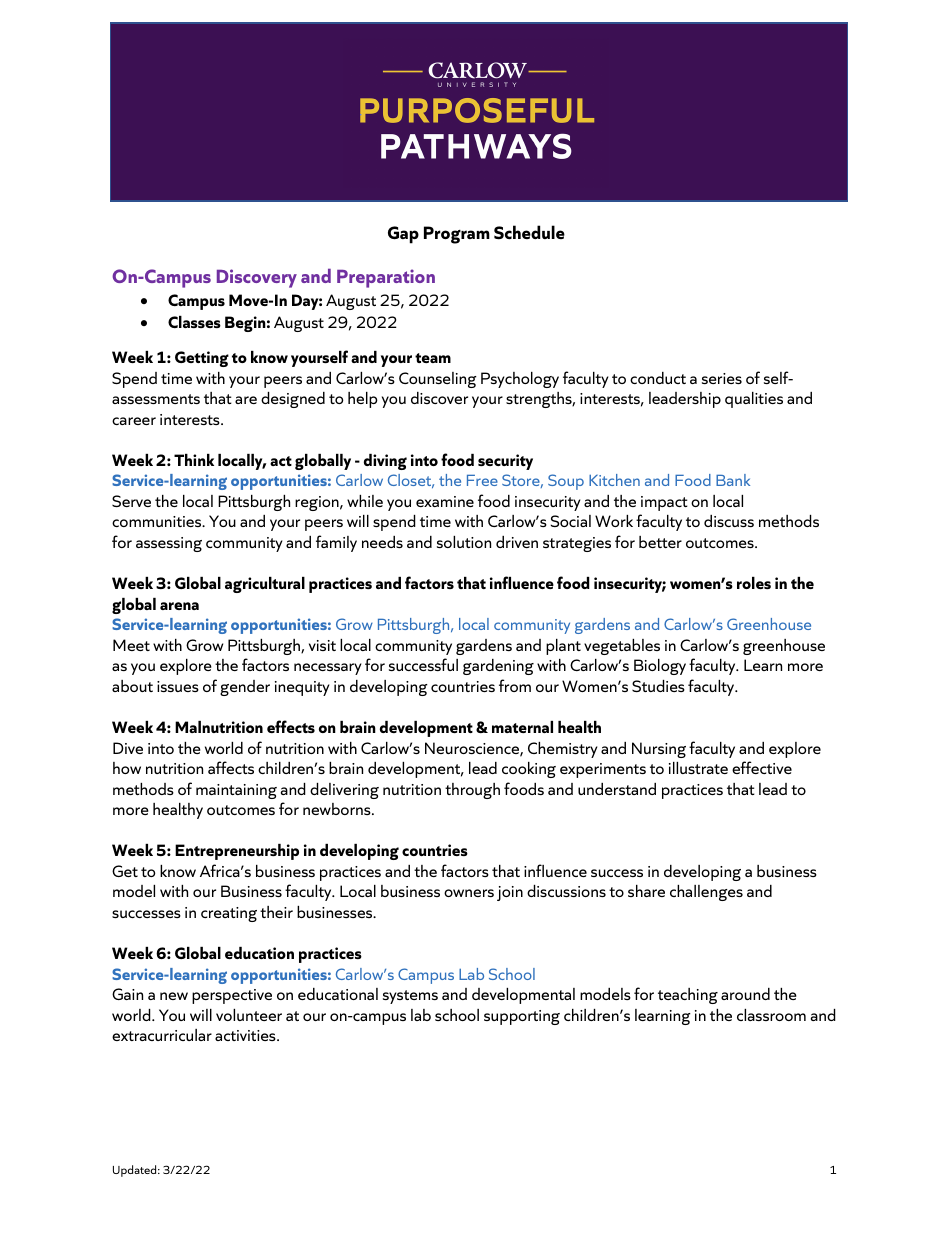 This image has height=1233, width=952. I want to click on systems, so click(410, 997).
